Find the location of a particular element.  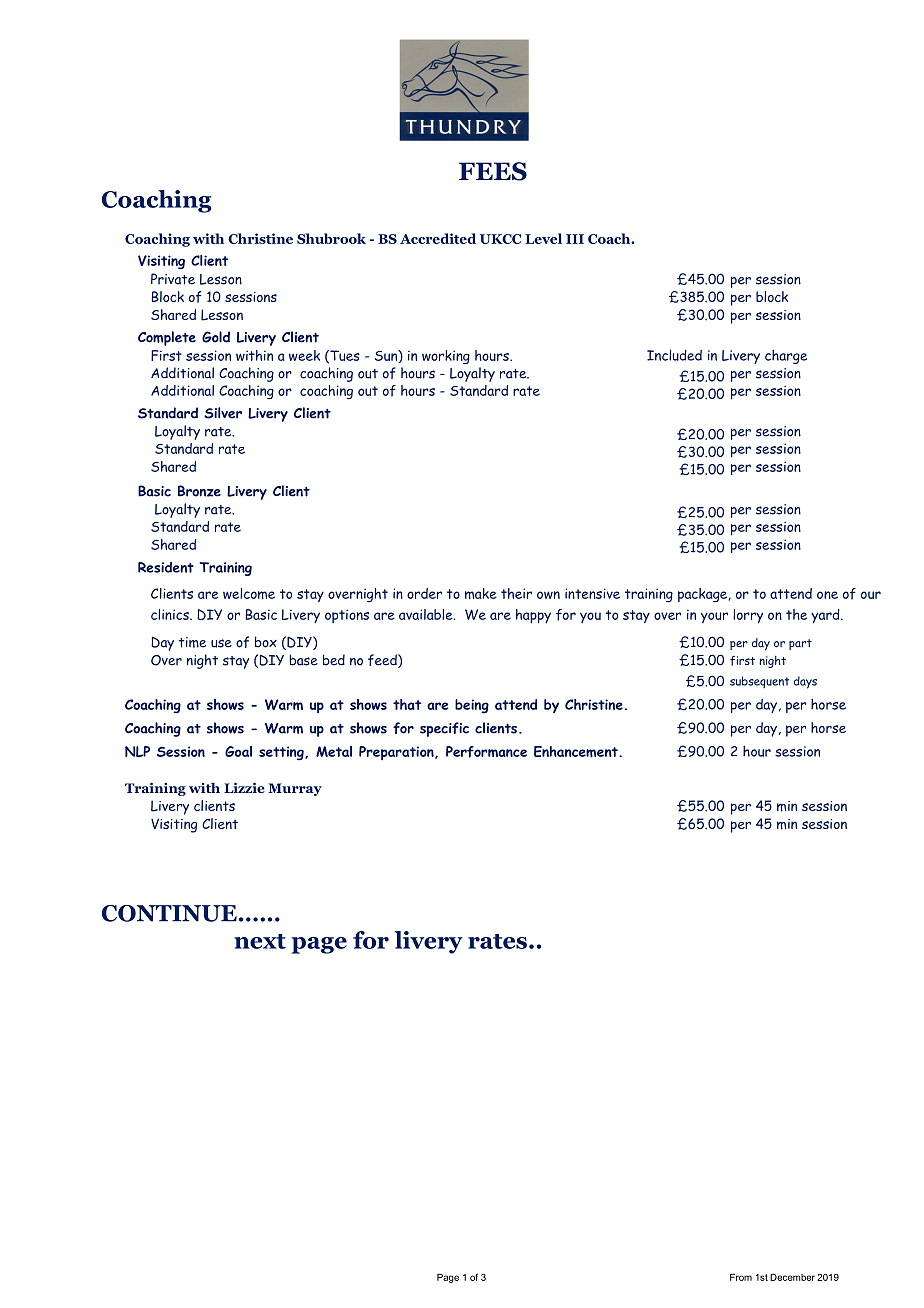

lorry is located at coordinates (748, 616).
